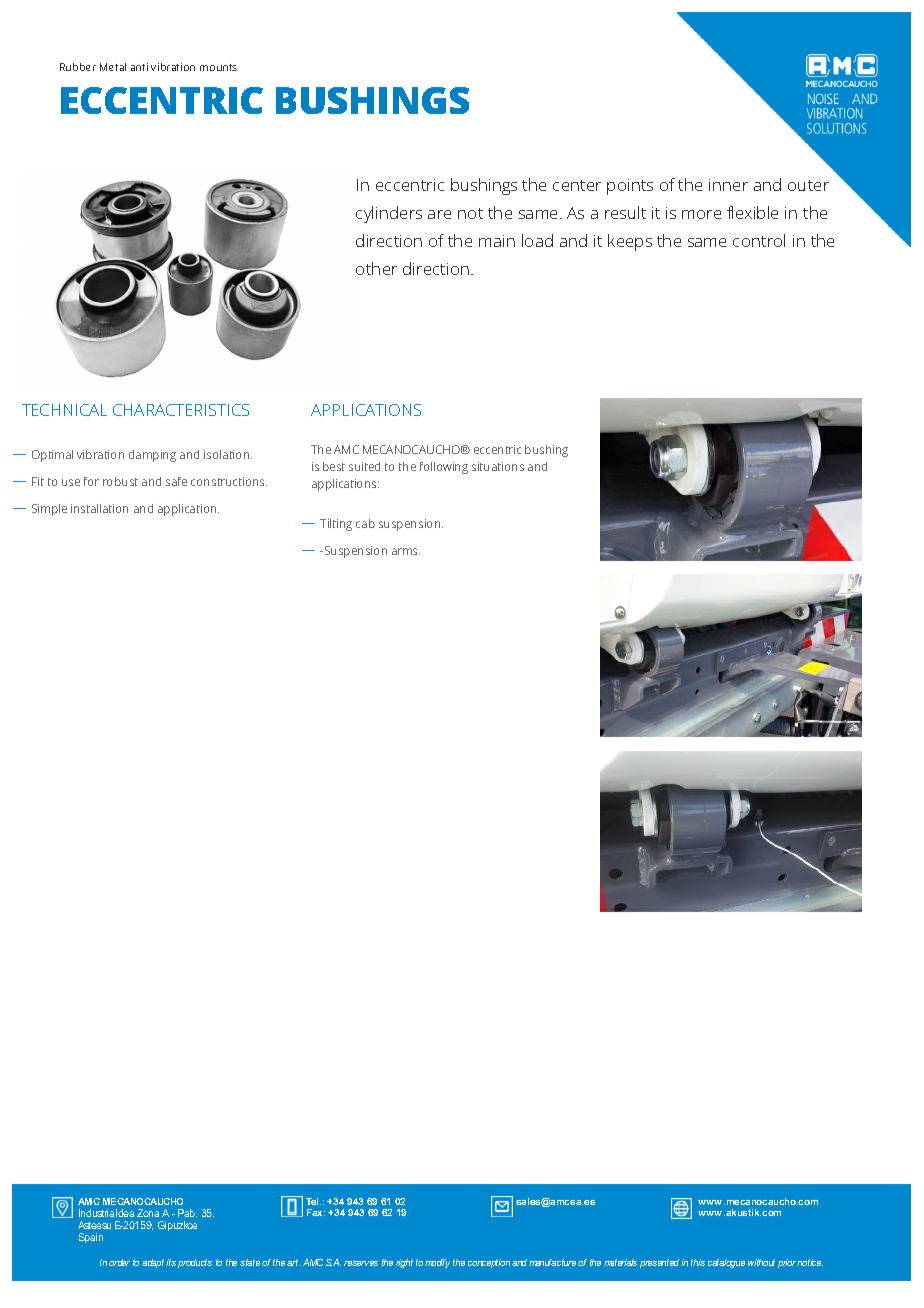 This page has height=1308, width=924. Describe the element at coordinates (148, 1213) in the page. I see `Zona` at that location.
